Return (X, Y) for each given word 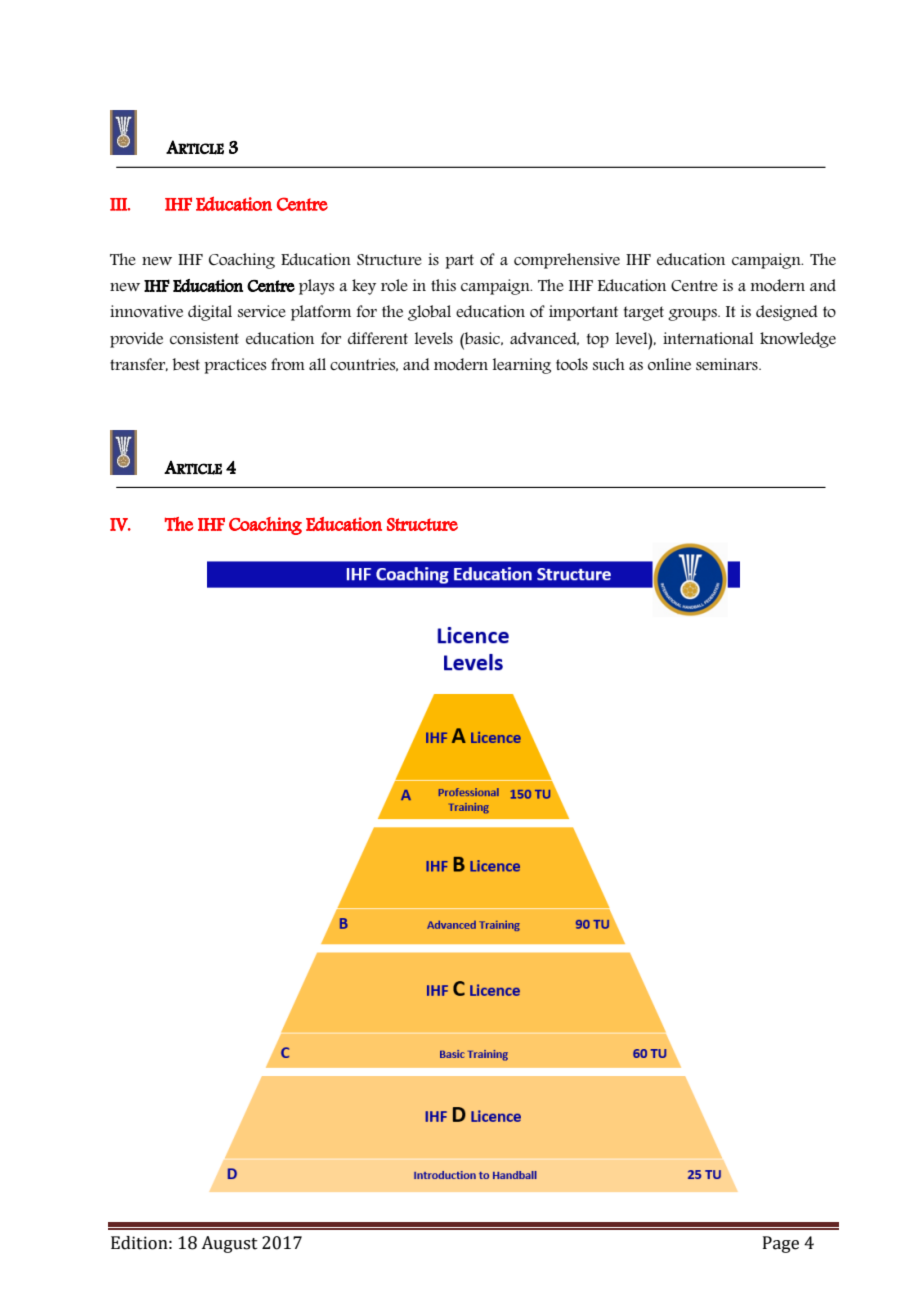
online (669, 364)
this (443, 285)
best (186, 364)
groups (693, 315)
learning (522, 366)
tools (572, 364)
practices (236, 366)
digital (210, 313)
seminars (728, 364)
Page (781, 1244)
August (229, 1244)
